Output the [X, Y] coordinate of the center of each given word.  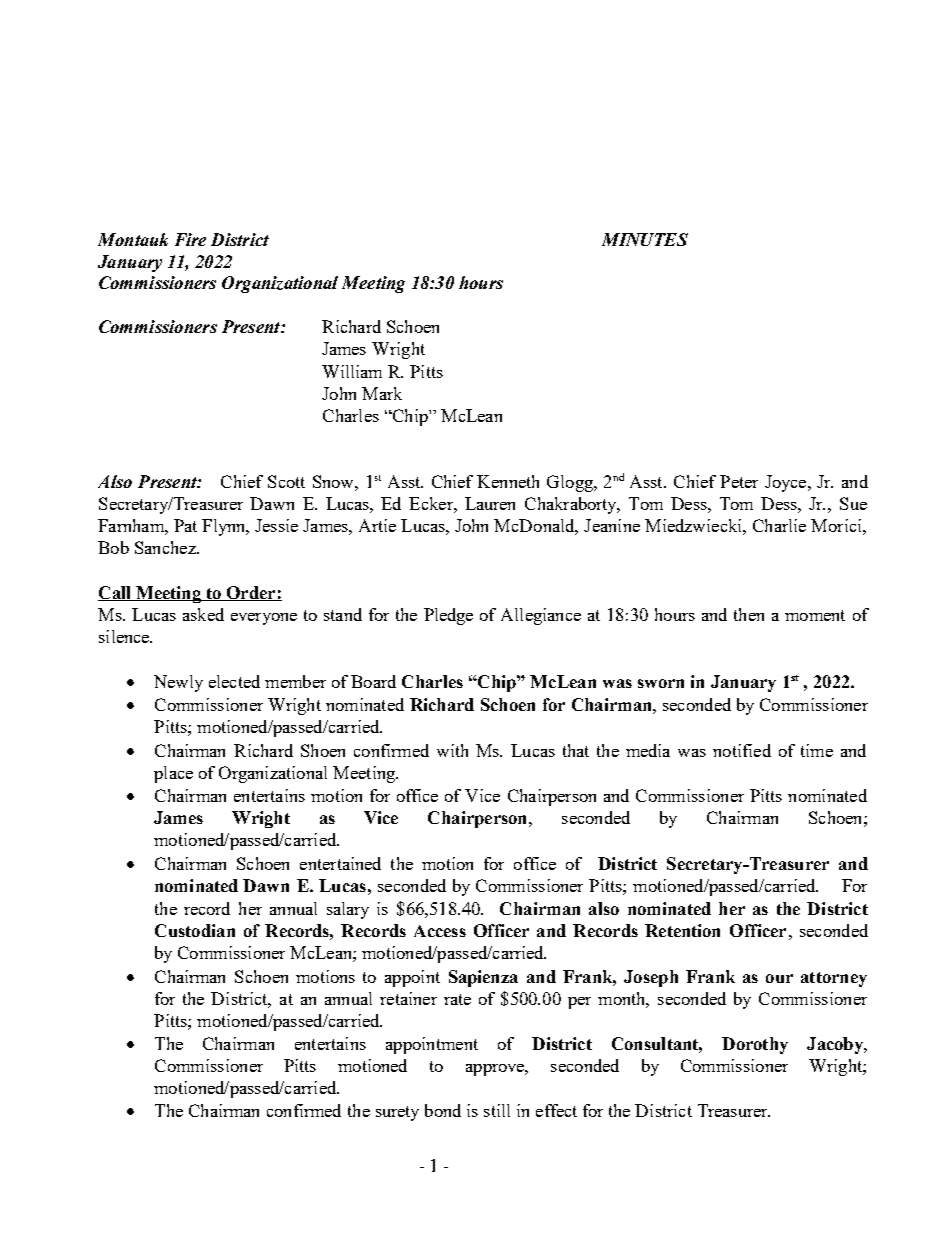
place [173, 774]
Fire [190, 239]
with [452, 750]
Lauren [490, 503]
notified [742, 750]
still [497, 1110]
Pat [185, 525]
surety [397, 1113]
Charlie [779, 525]
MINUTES [645, 239]
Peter [739, 481]
